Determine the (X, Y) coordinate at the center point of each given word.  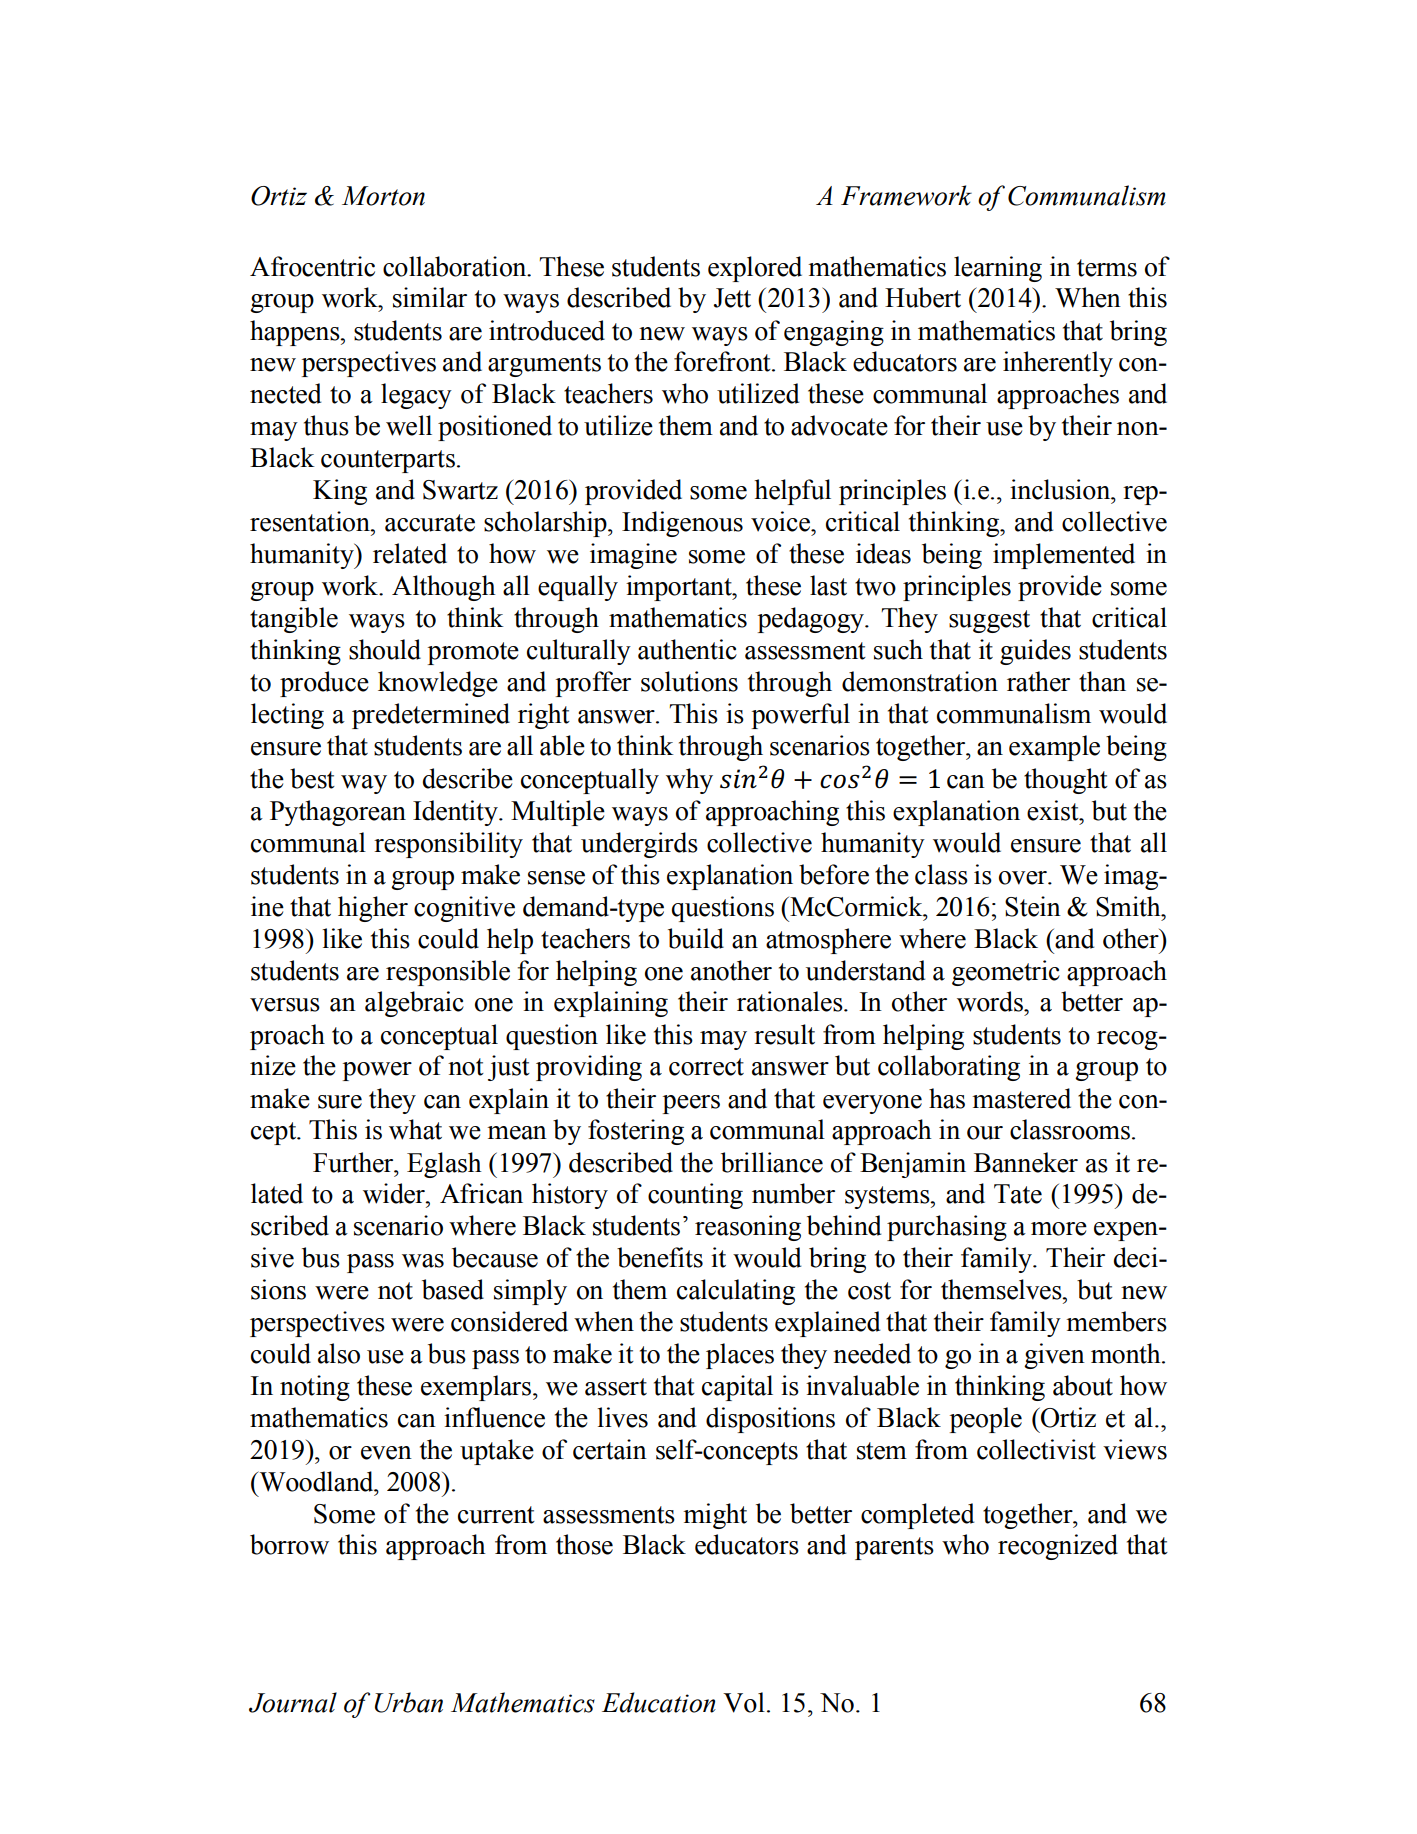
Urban (409, 1702)
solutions (689, 681)
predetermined (431, 716)
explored (755, 269)
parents (894, 1548)
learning (998, 269)
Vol (744, 1702)
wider (395, 1193)
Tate (1018, 1194)
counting (695, 1196)
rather (1038, 681)
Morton (383, 196)
